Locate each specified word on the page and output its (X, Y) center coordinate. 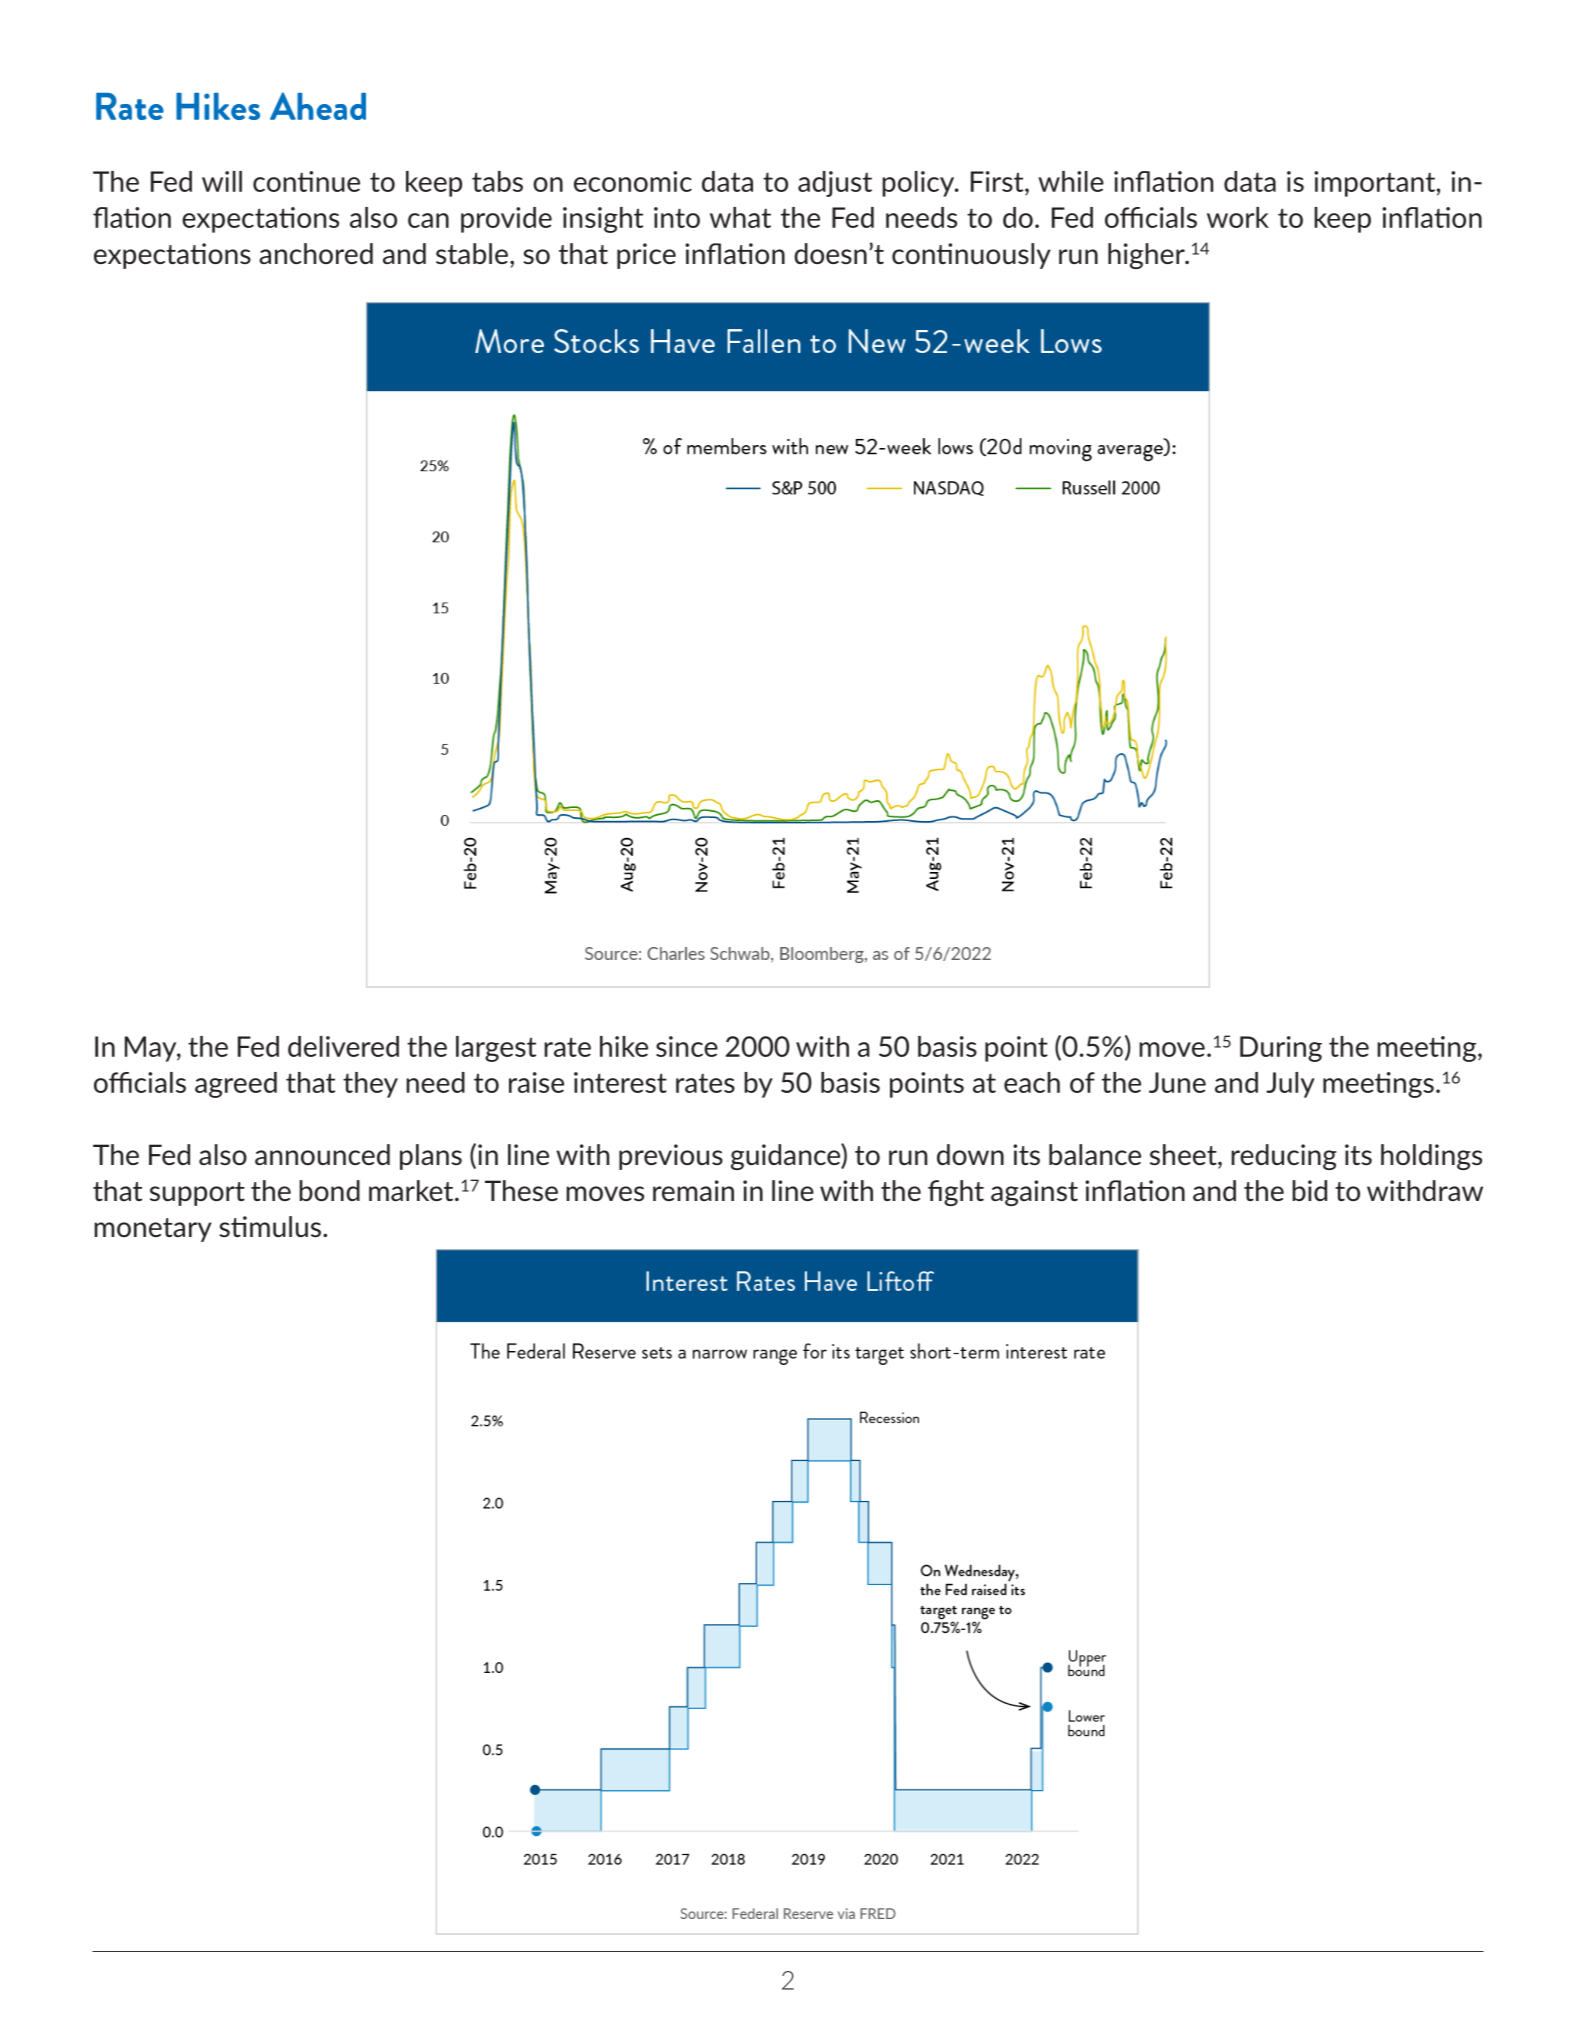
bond (329, 1190)
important (1374, 184)
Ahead (318, 106)
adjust (835, 184)
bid (1309, 1190)
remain (693, 1190)
